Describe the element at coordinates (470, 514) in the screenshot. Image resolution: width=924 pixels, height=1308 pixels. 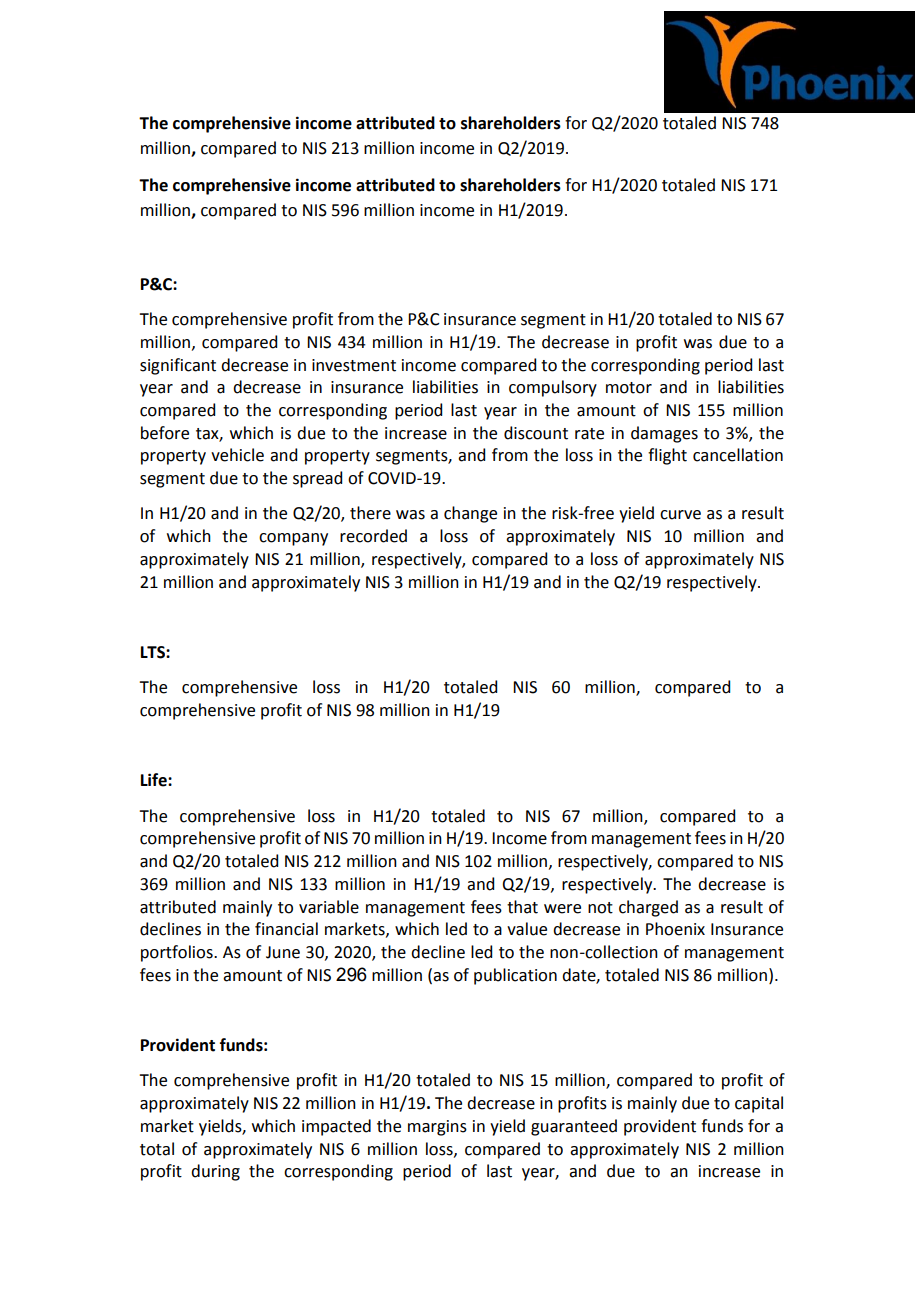
I see `change` at that location.
